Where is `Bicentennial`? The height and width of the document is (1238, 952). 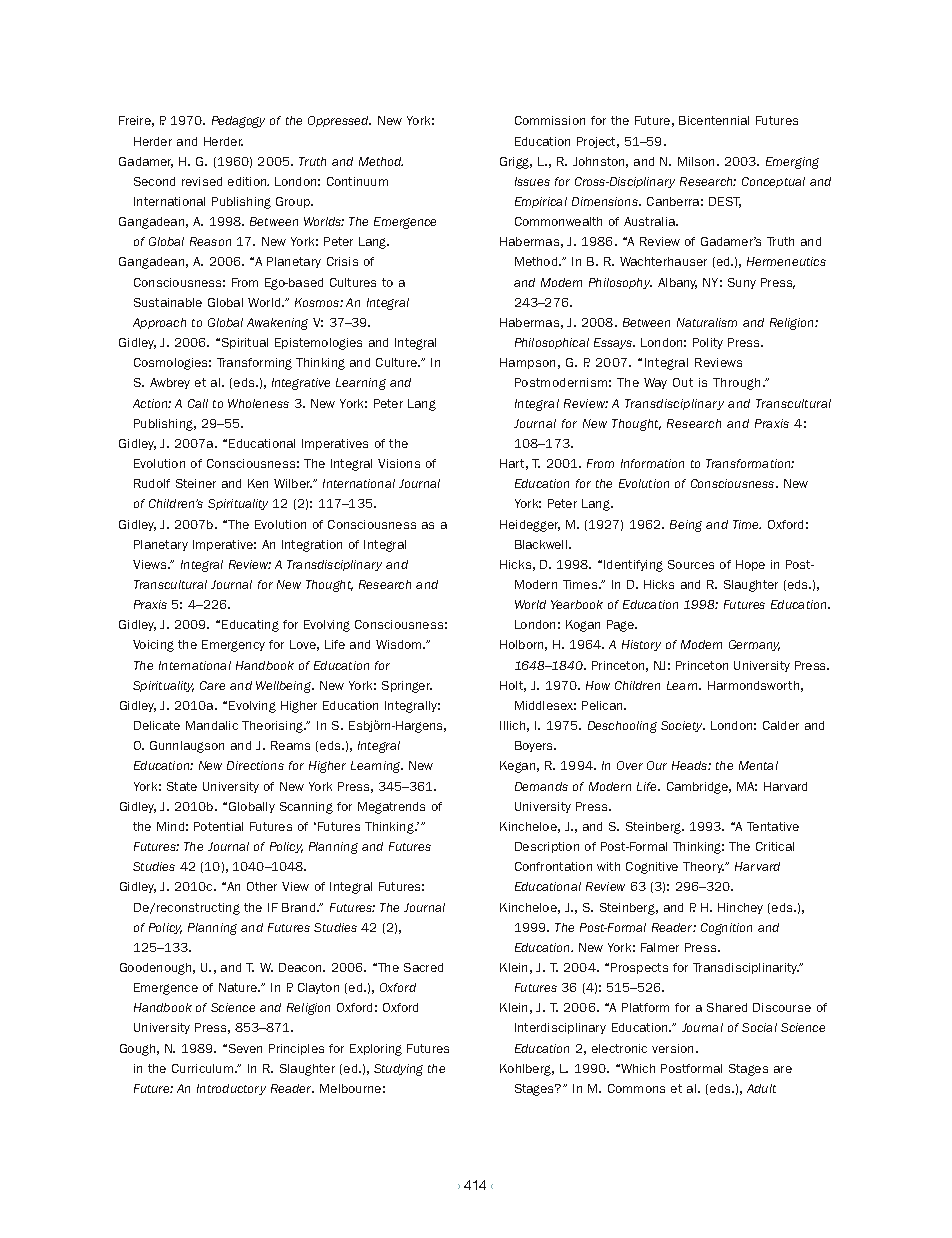 Bicentennial is located at coordinates (714, 120).
